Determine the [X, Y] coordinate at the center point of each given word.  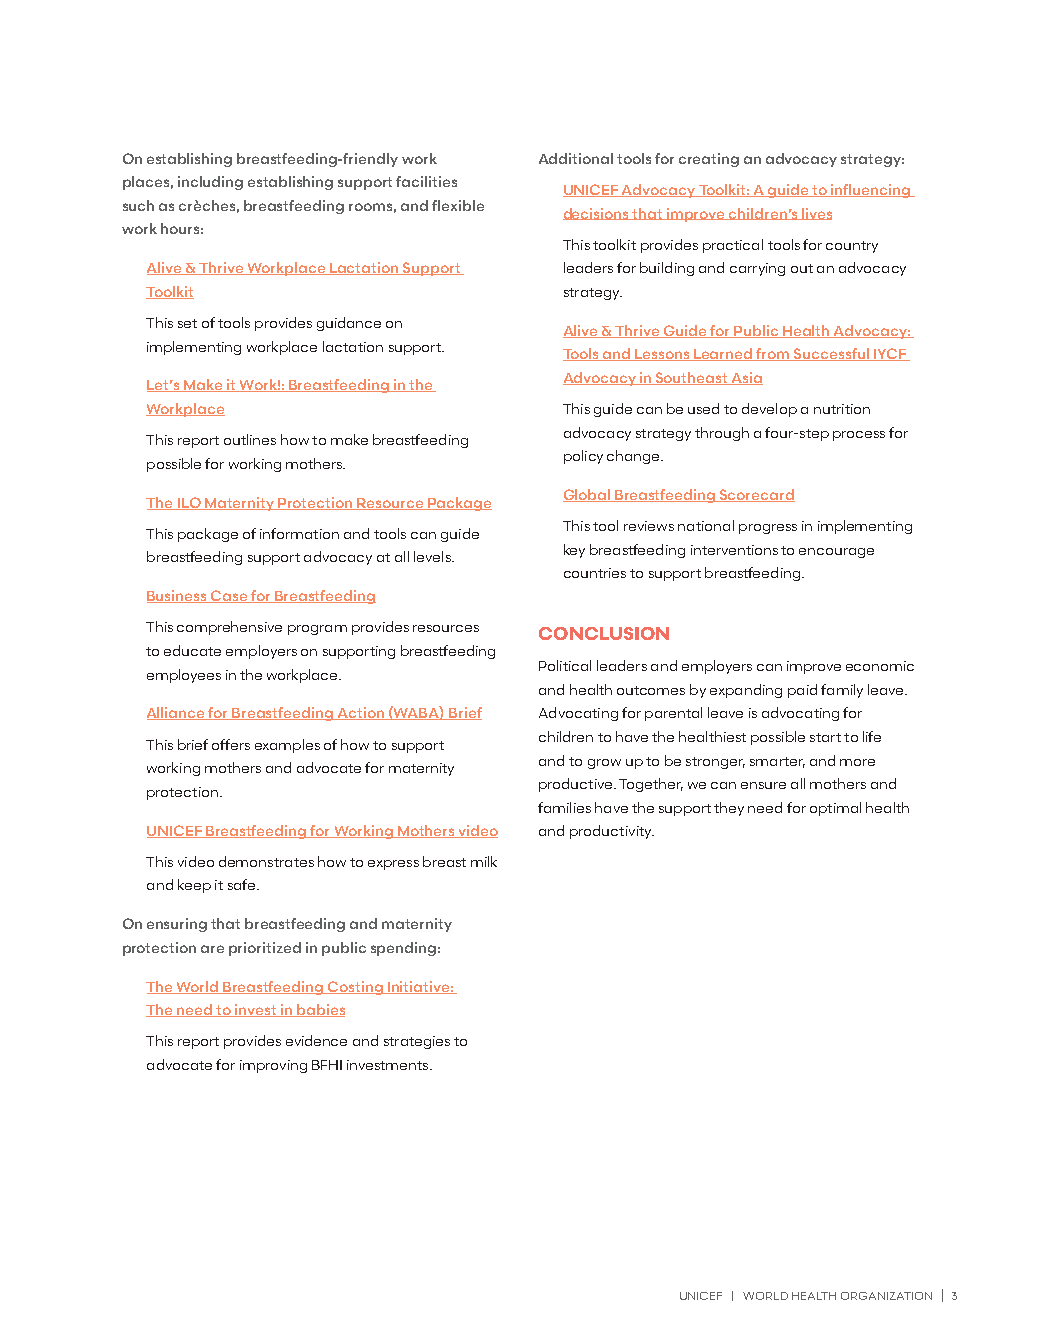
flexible [458, 205]
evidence [316, 1040]
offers [231, 744]
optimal [835, 809]
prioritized [265, 949]
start [825, 737]
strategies [417, 1042]
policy [583, 457]
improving [273, 1066]
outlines [250, 439]
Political [565, 665]
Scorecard [756, 495]
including [210, 183]
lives [816, 214]
